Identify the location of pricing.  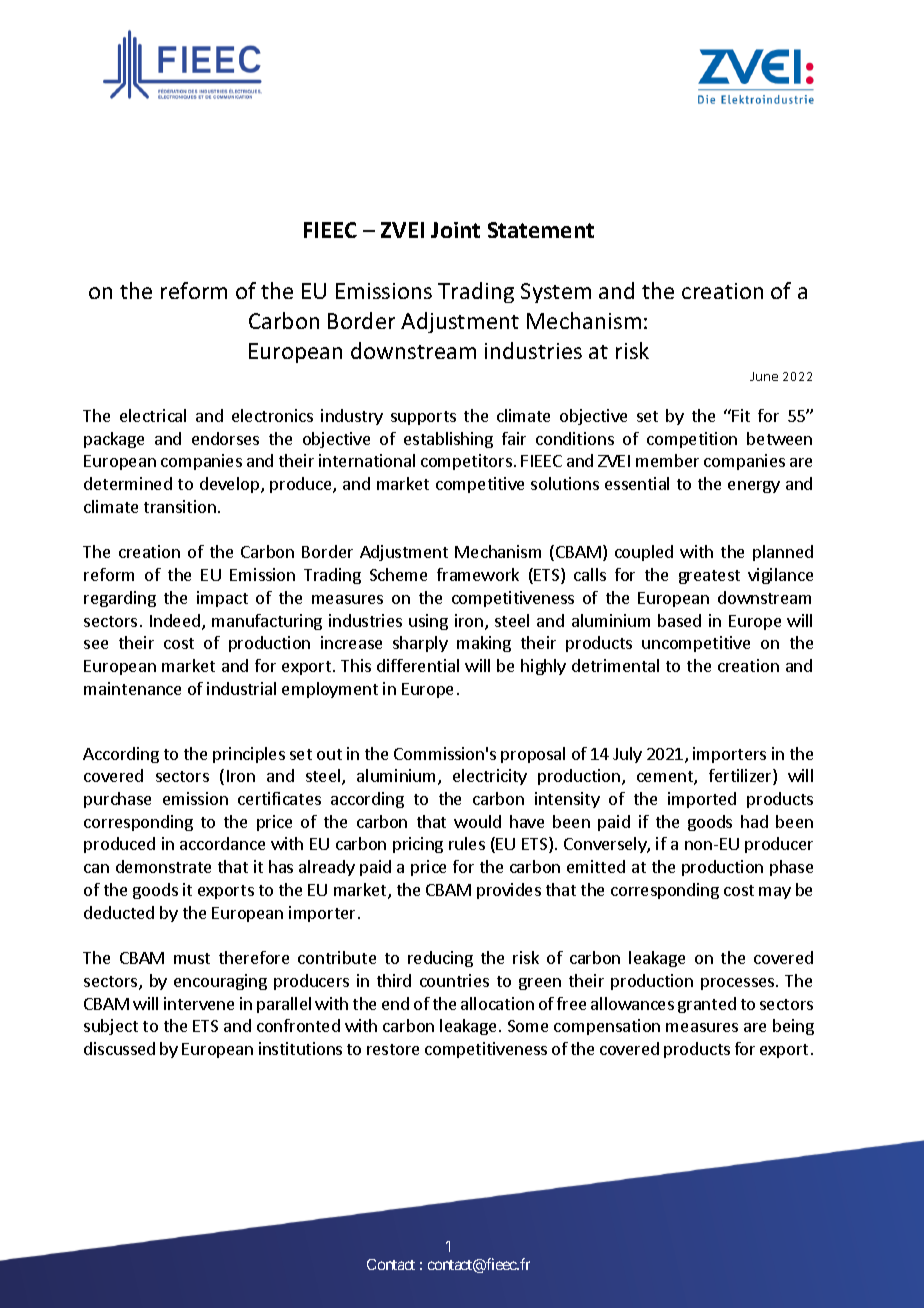
(418, 845).
